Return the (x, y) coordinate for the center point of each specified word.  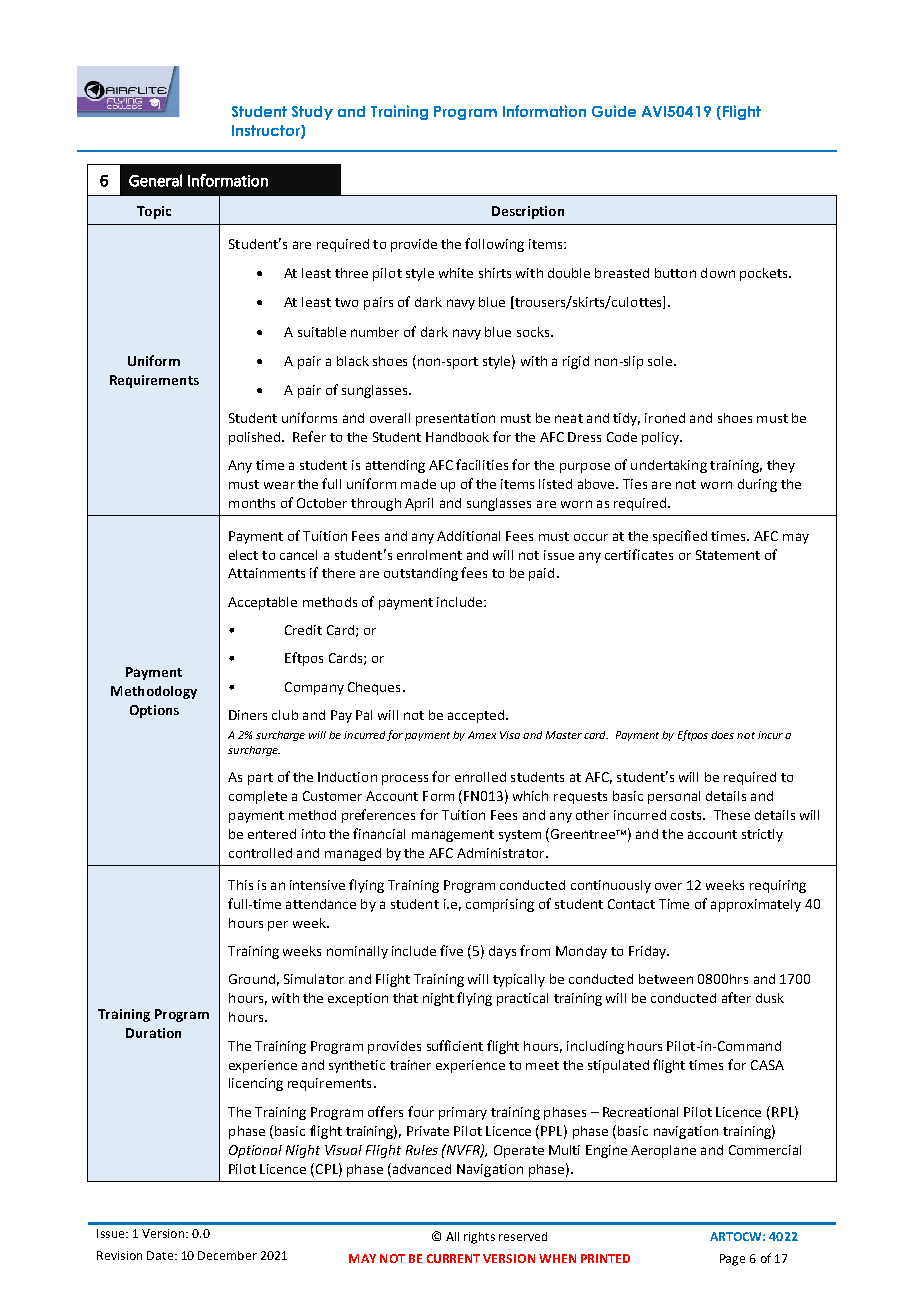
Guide (614, 111)
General (155, 180)
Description (528, 212)
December (227, 1255)
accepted (476, 716)
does (722, 735)
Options (154, 711)
